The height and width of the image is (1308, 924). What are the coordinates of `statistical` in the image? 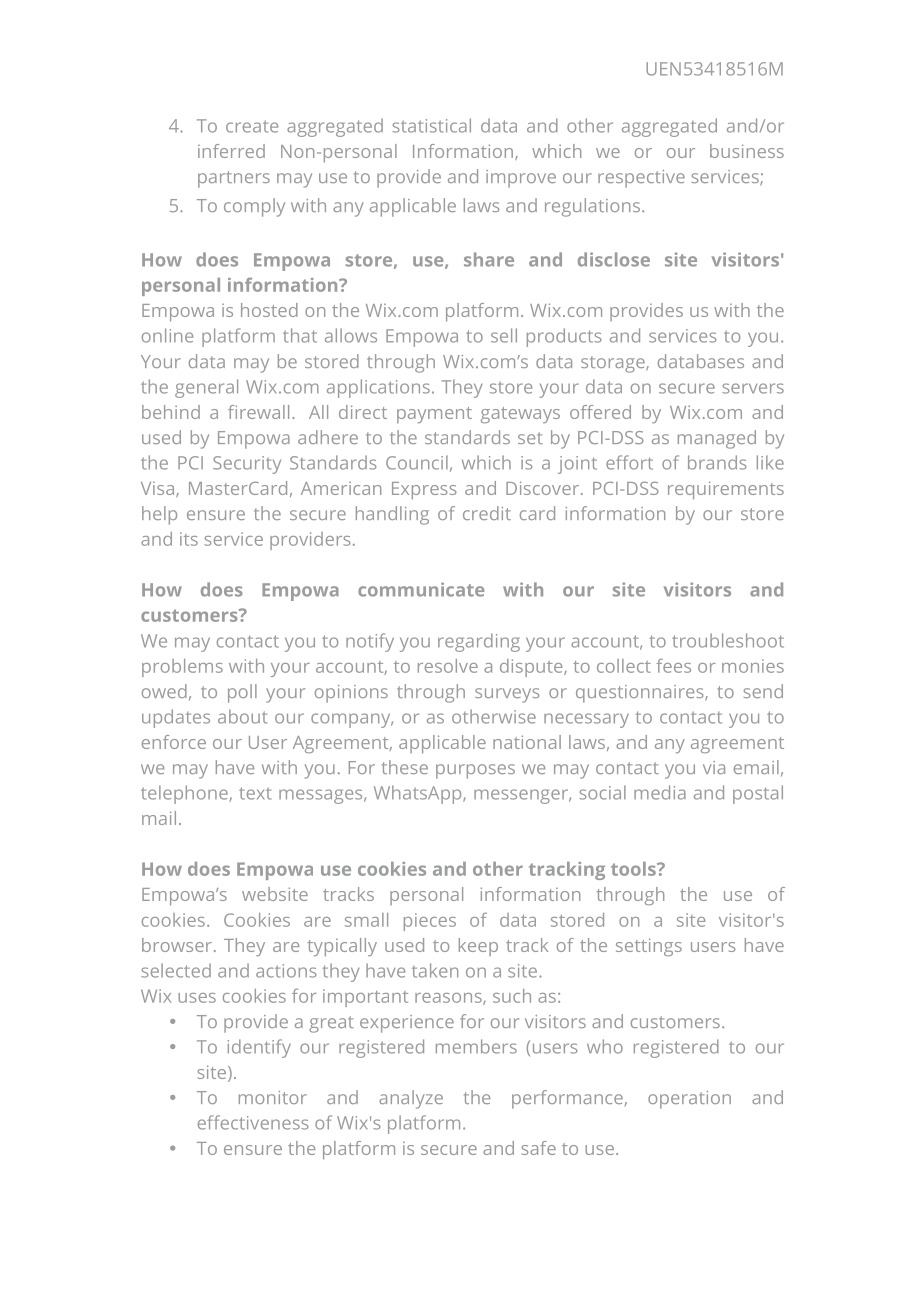 It's located at (431, 125).
